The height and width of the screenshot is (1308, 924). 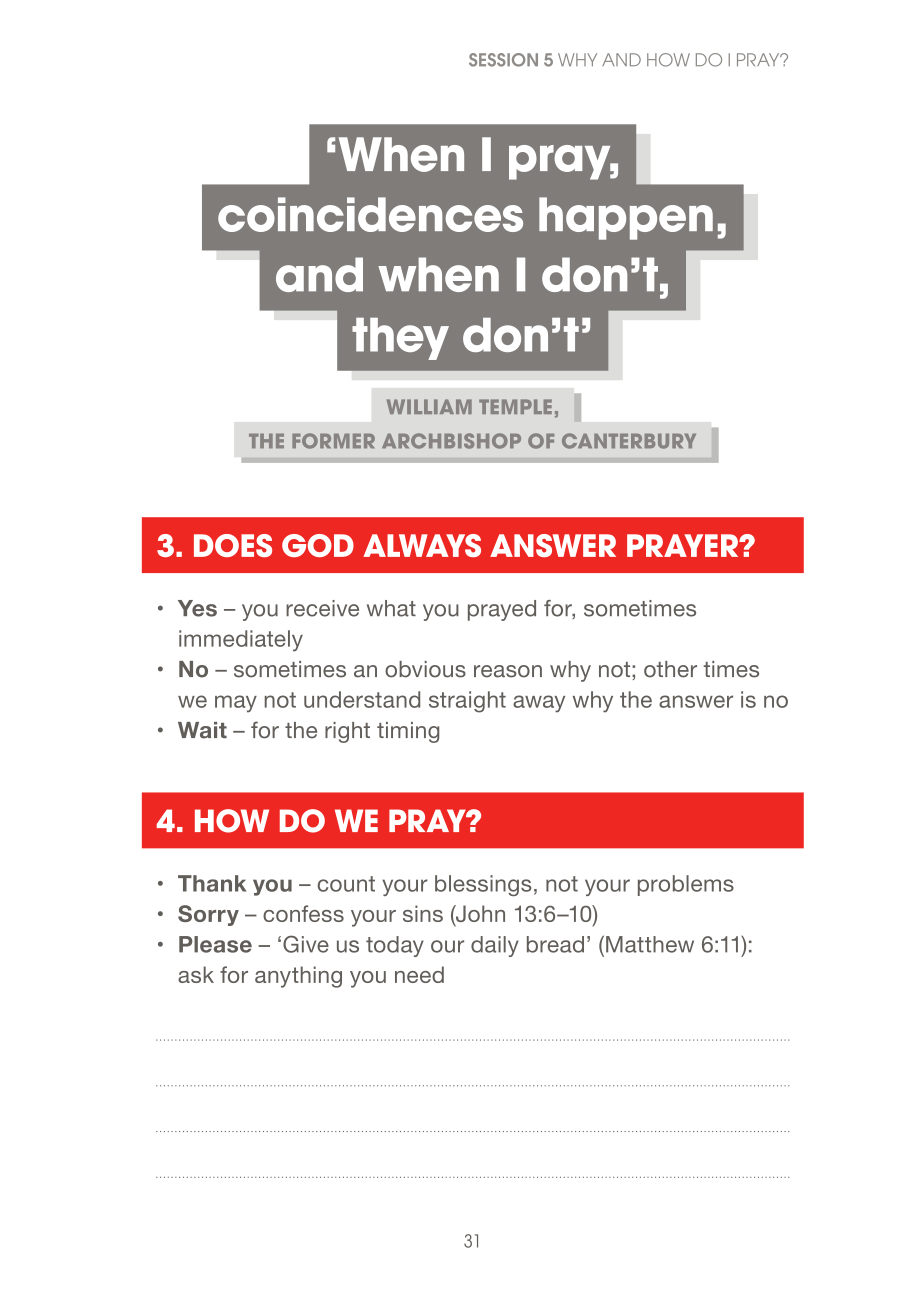 I want to click on SESSION, so click(x=503, y=60).
